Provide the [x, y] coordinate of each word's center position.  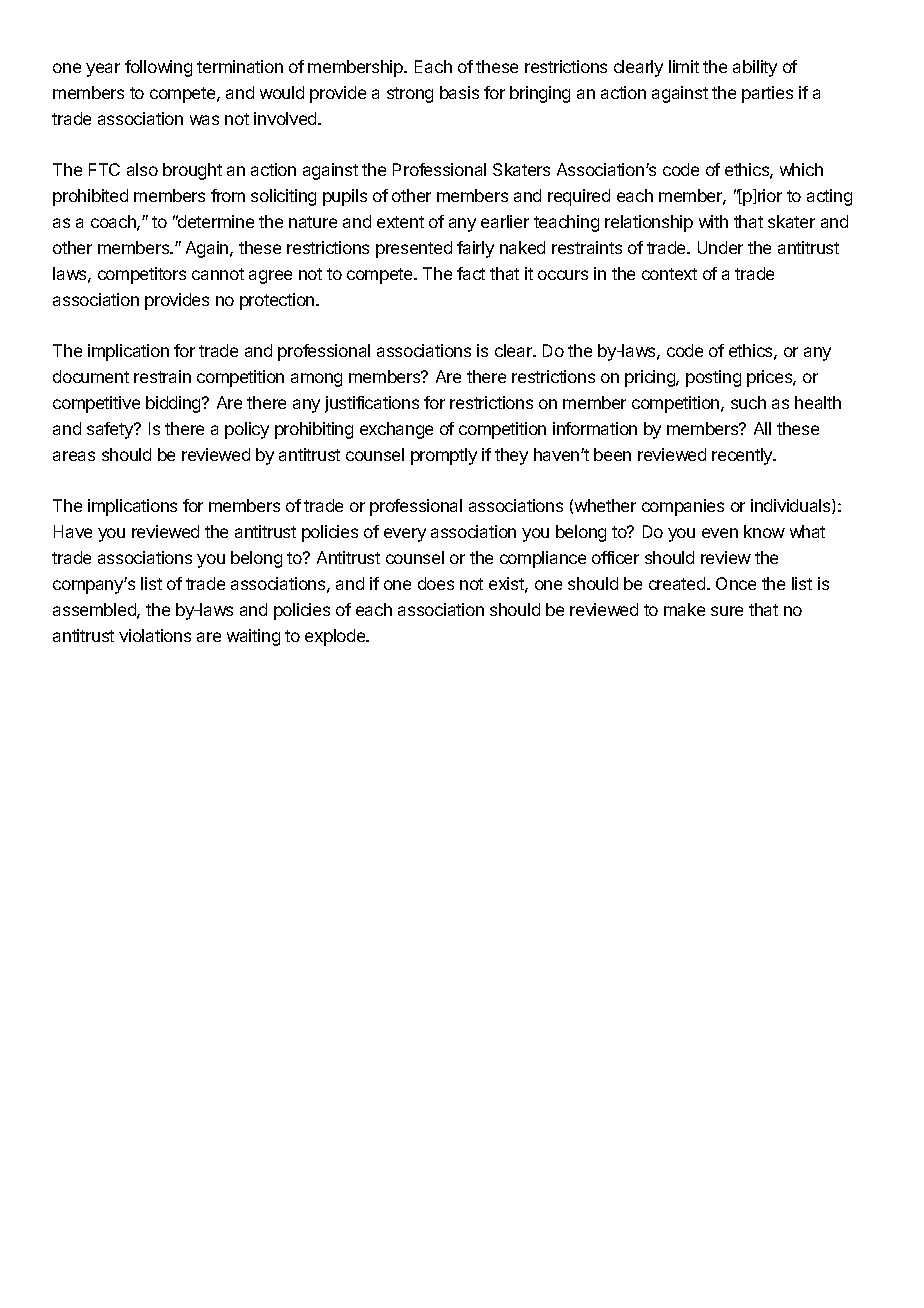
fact [471, 273]
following [158, 68]
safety [111, 430]
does [436, 583]
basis [459, 92]
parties [767, 94]
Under [720, 247]
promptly [444, 456]
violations [155, 635]
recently [743, 456]
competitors [142, 275]
